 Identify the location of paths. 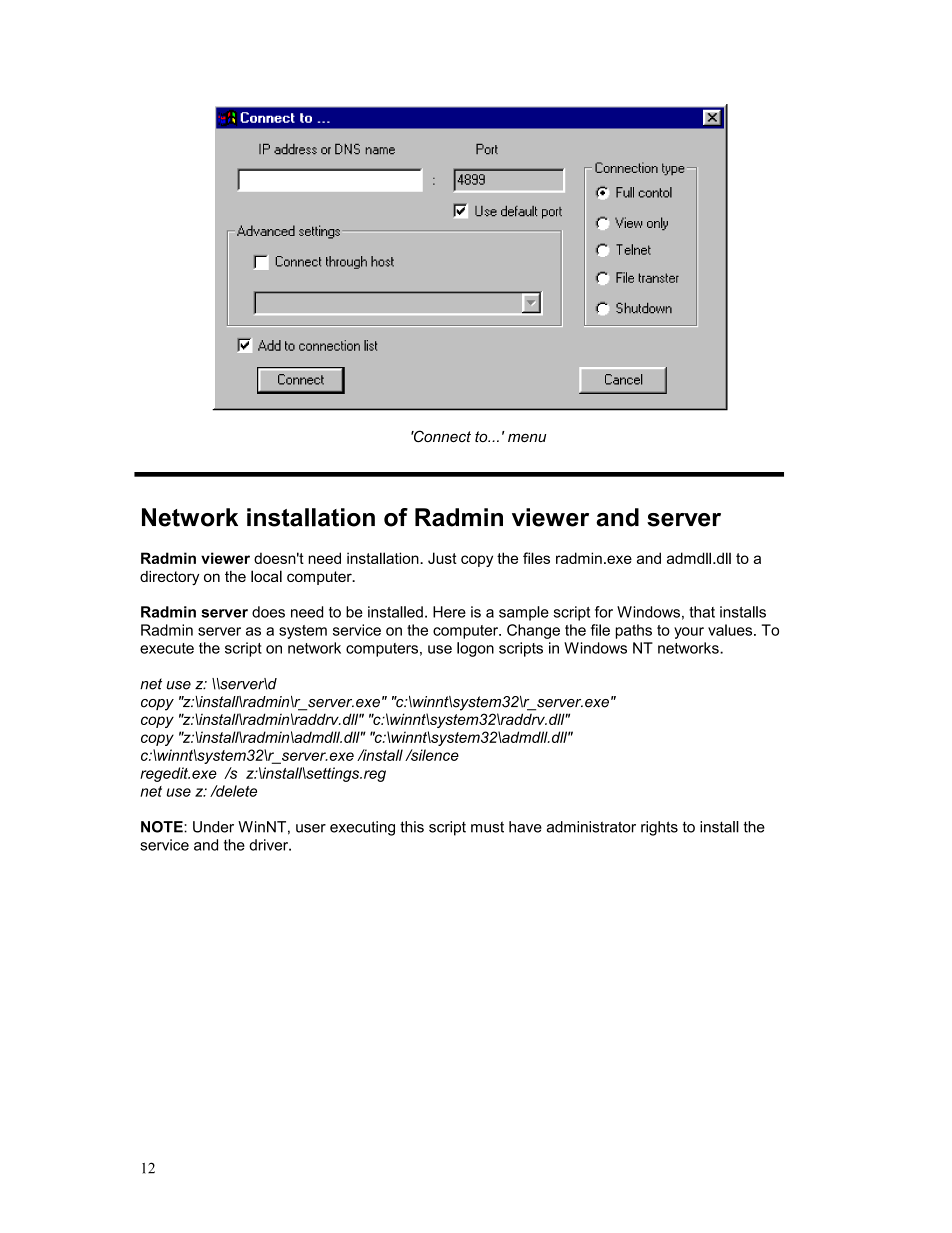
(634, 631).
